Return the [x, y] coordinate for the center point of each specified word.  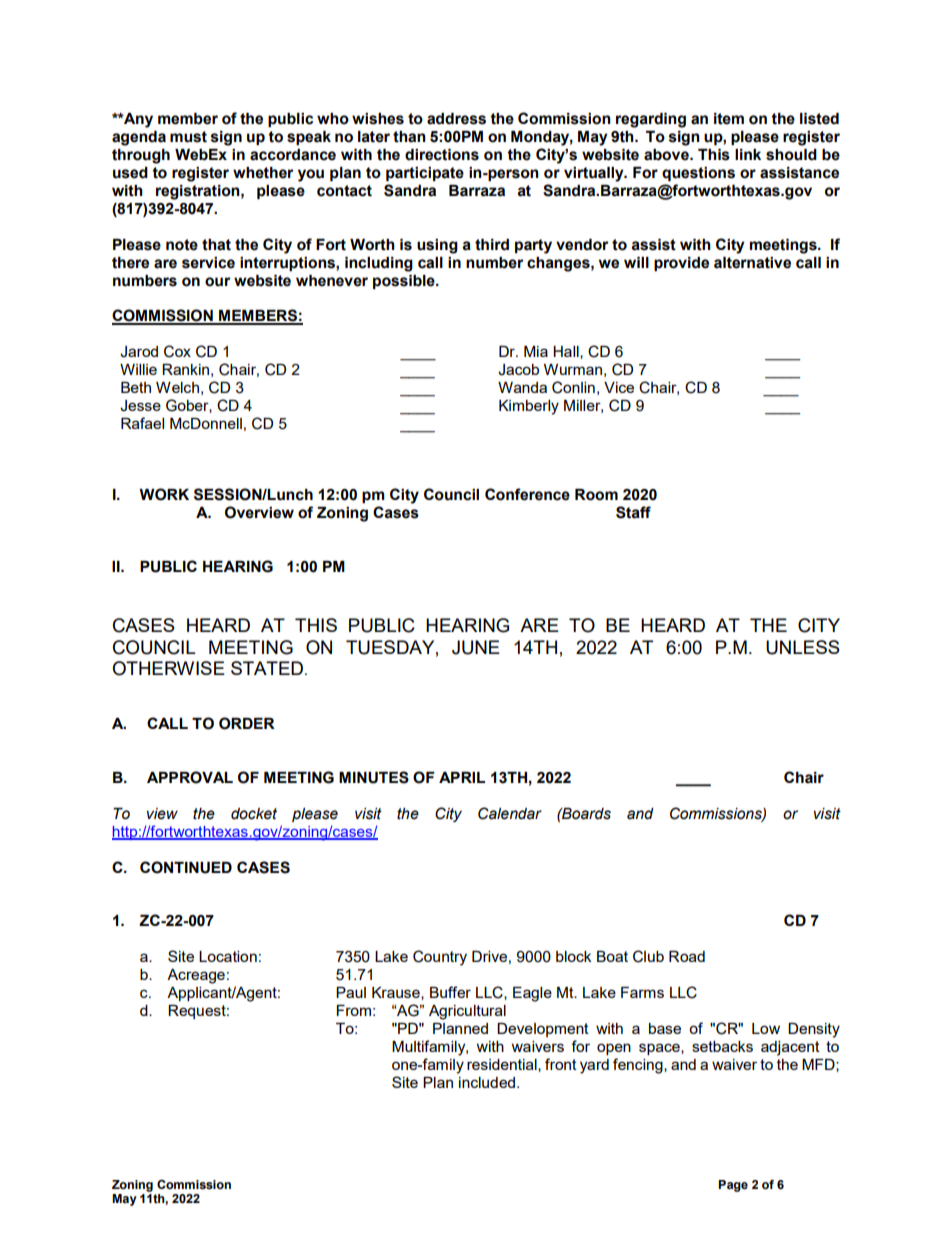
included [488, 1082]
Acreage [196, 976]
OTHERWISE [168, 668]
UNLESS [803, 647]
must [188, 137]
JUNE [476, 647]
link [748, 154]
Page [733, 1186]
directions [442, 155]
